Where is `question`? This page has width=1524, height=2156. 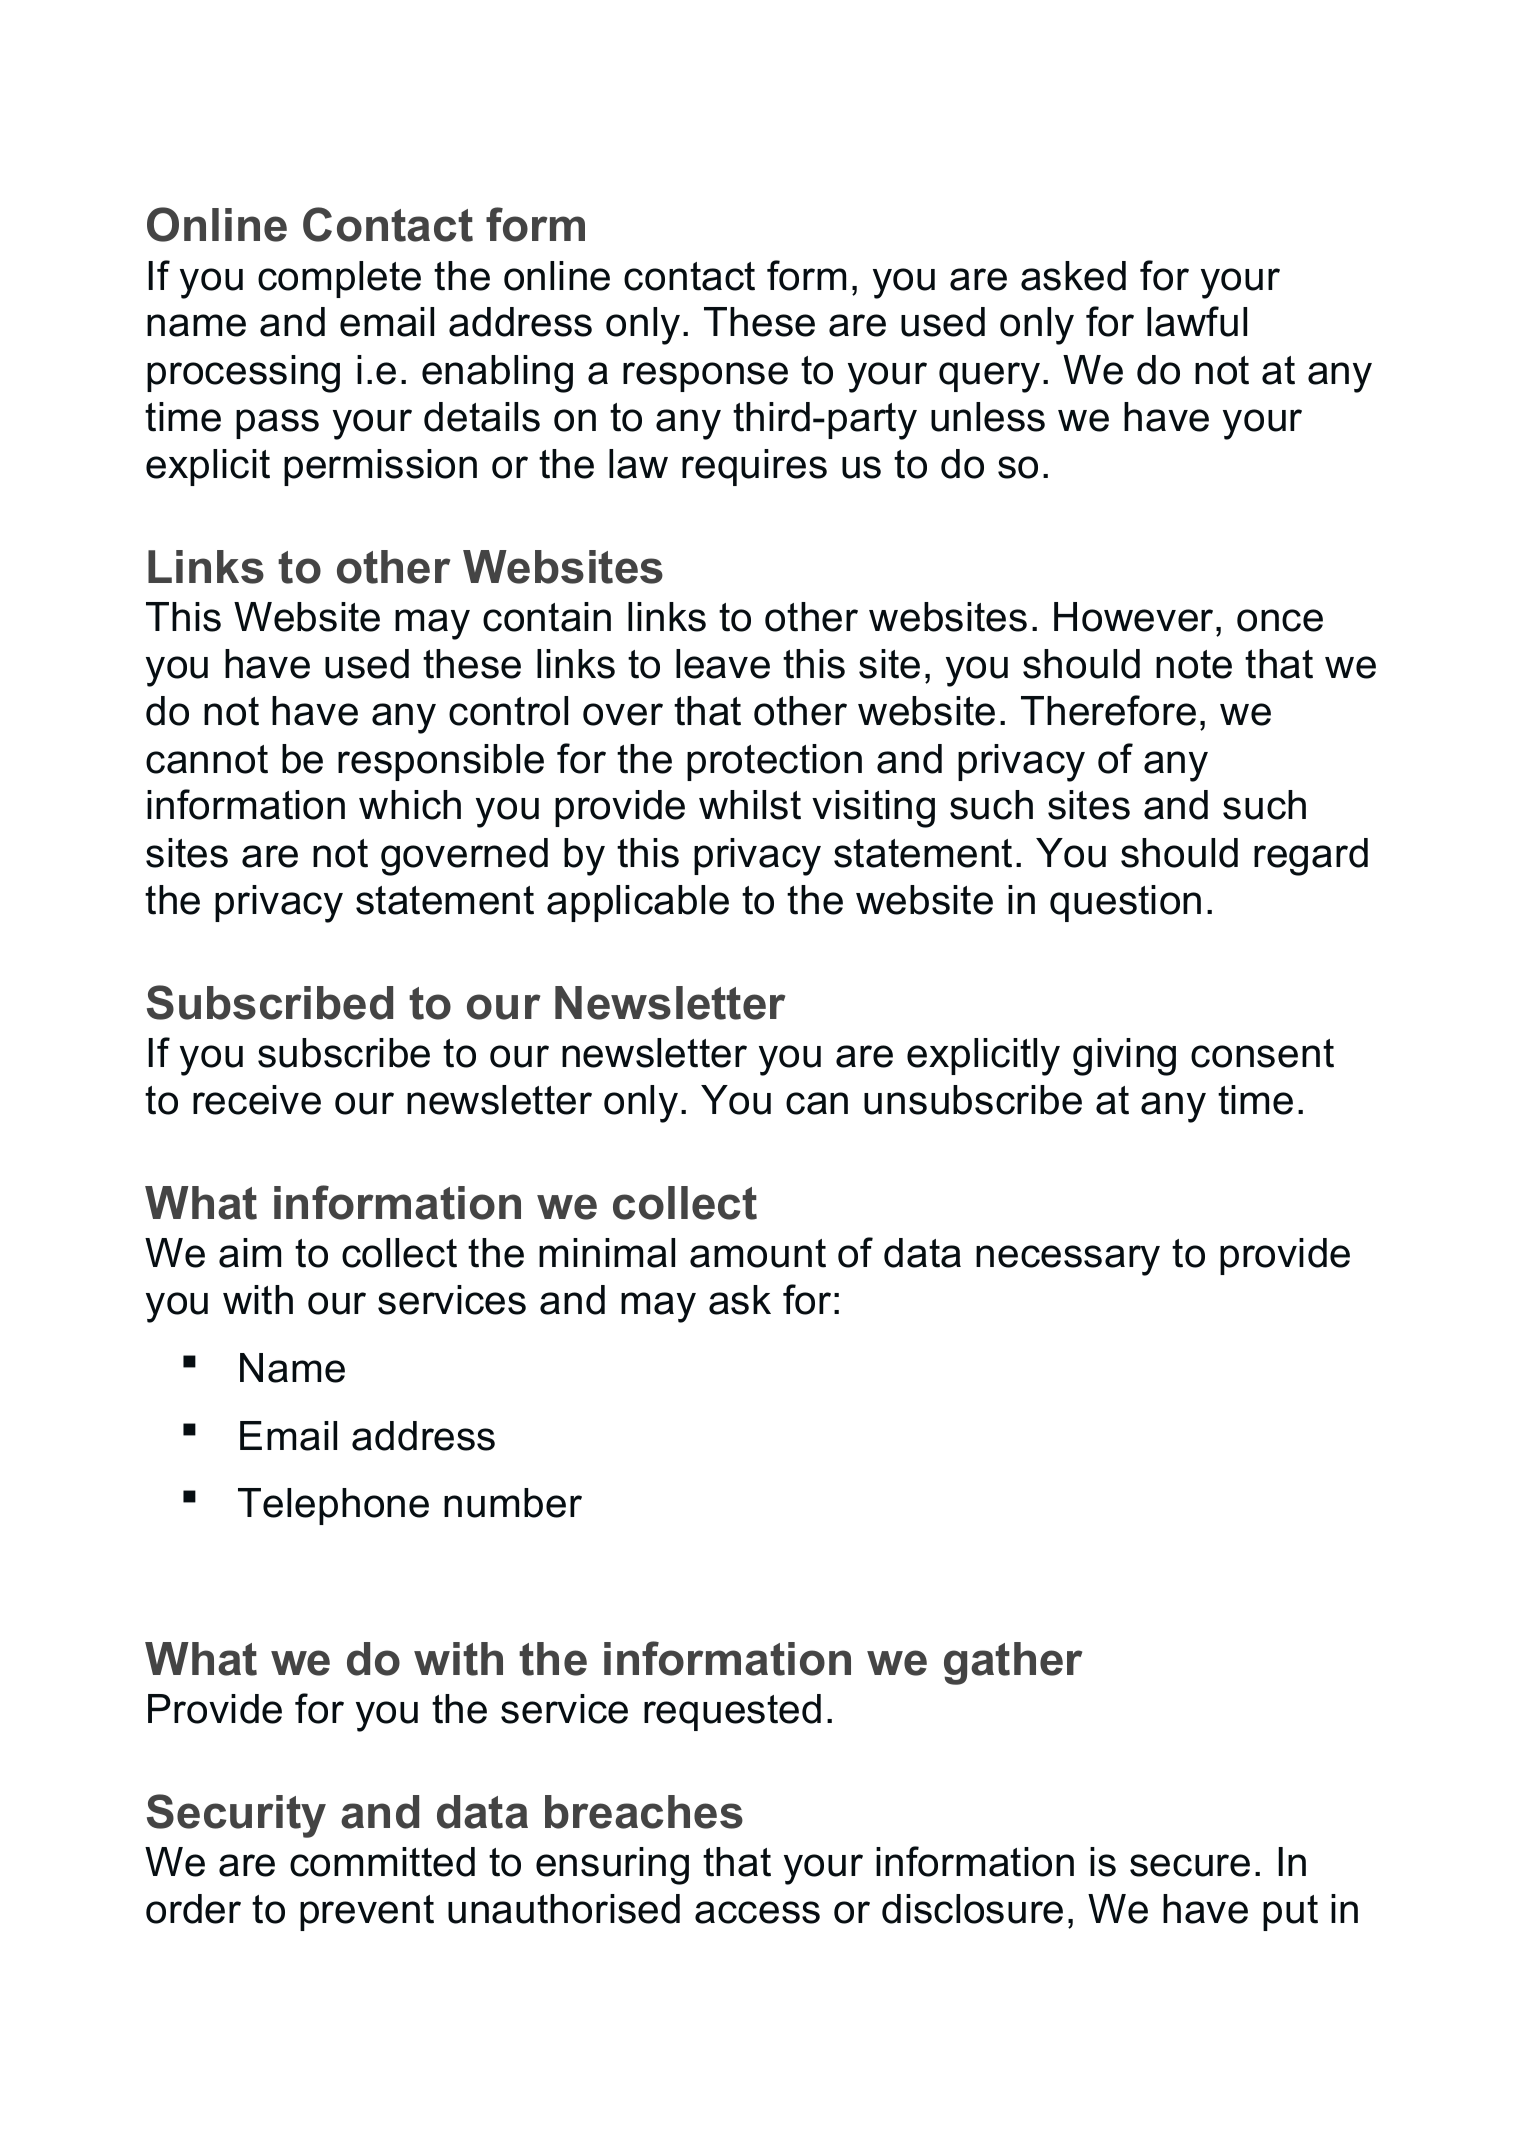 question is located at coordinates (1125, 903).
